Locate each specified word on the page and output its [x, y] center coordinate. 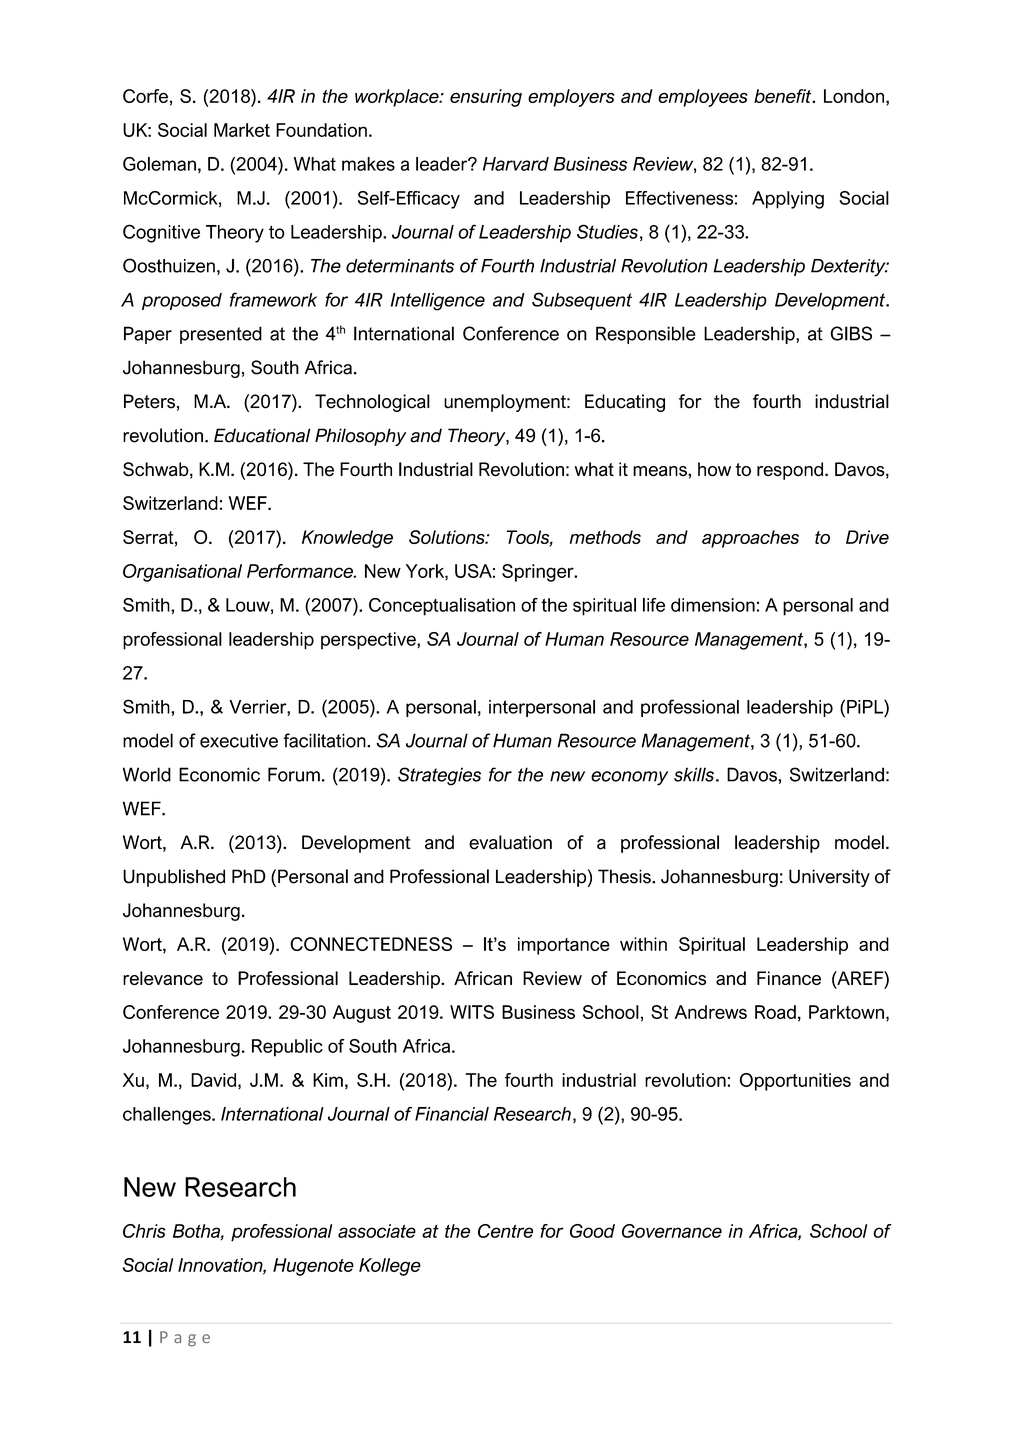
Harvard [516, 164]
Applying [788, 200]
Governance [672, 1231]
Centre [505, 1231]
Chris [144, 1231]
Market [242, 130]
